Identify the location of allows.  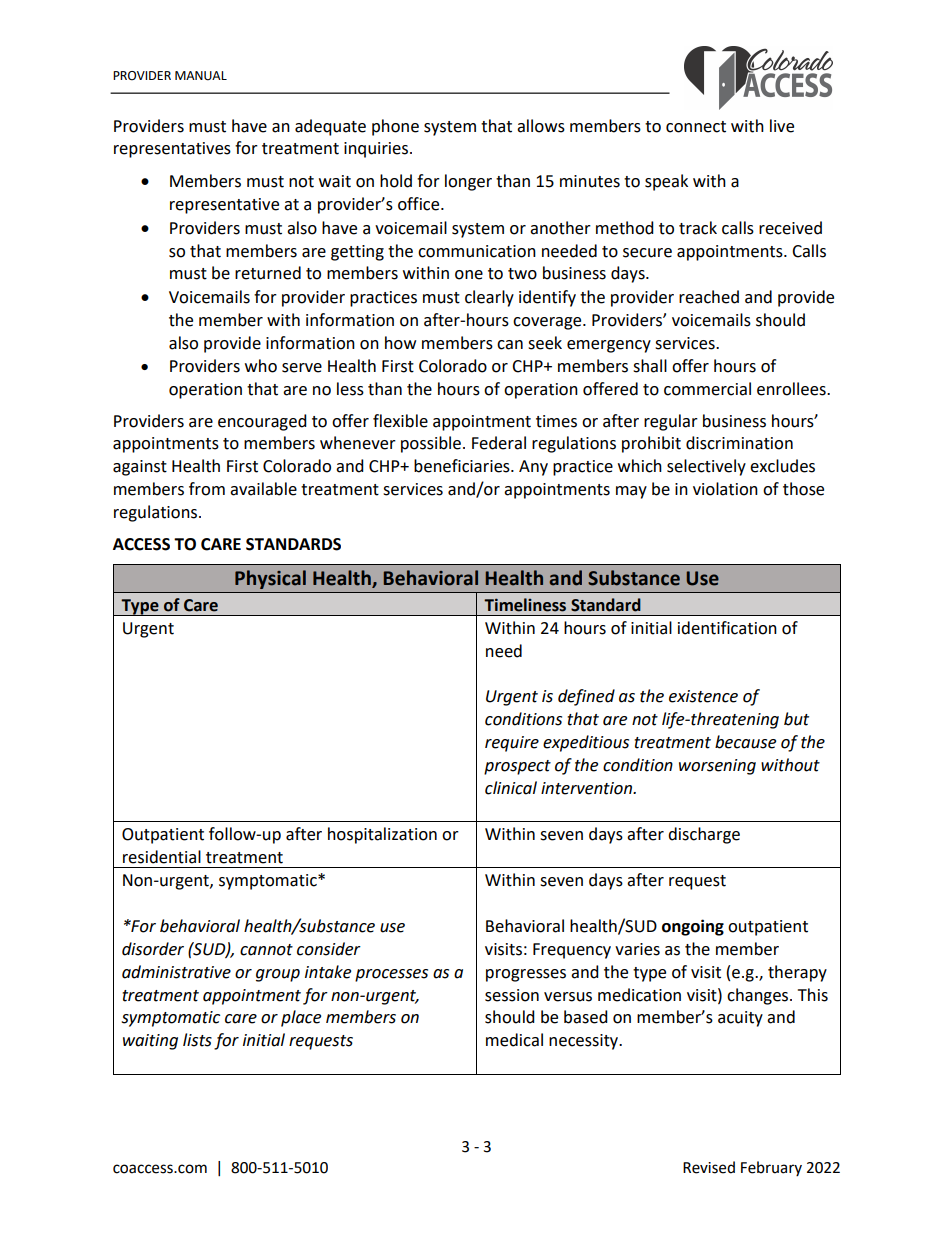
(541, 126).
